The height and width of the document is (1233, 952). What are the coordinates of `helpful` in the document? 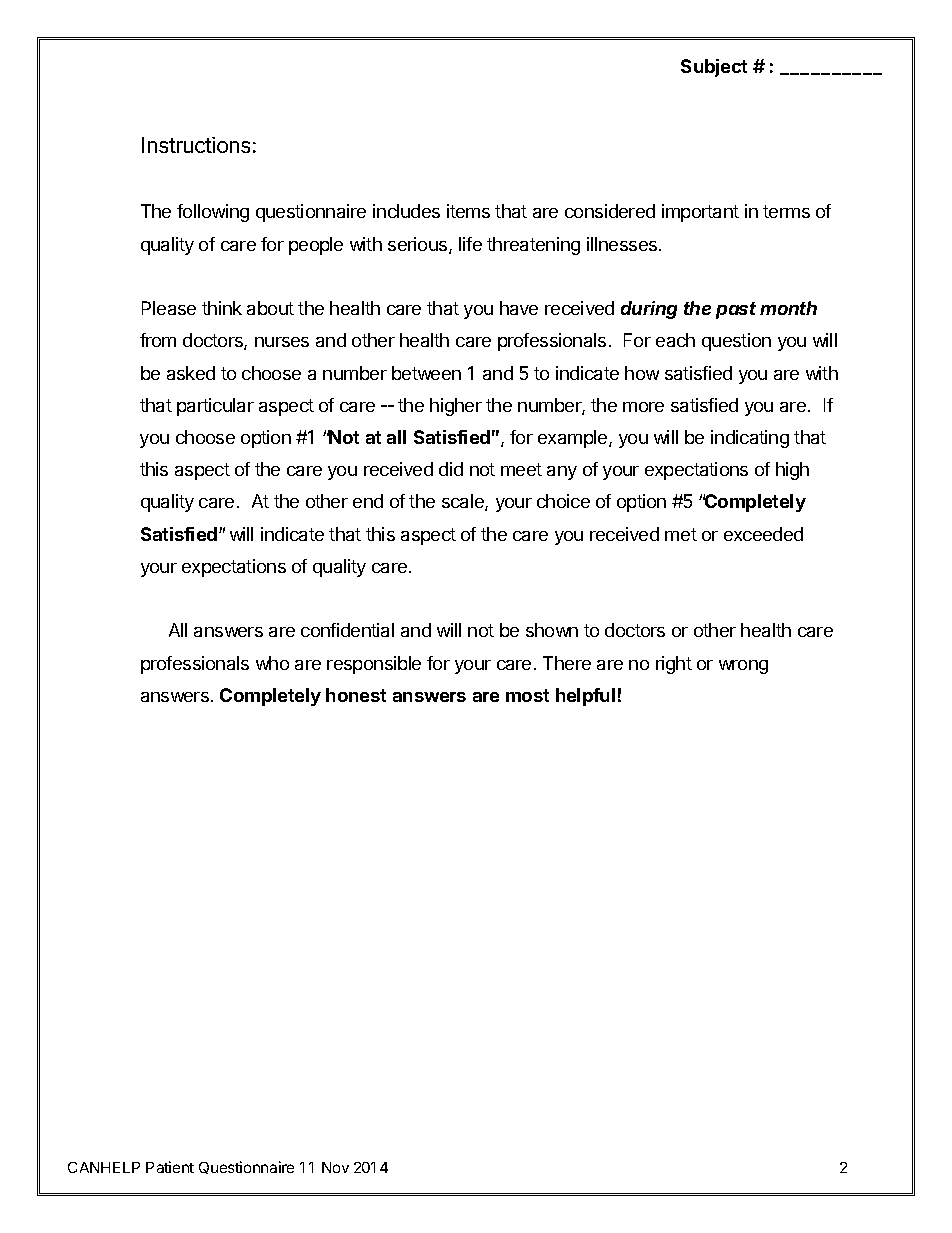 It's located at (585, 697).
